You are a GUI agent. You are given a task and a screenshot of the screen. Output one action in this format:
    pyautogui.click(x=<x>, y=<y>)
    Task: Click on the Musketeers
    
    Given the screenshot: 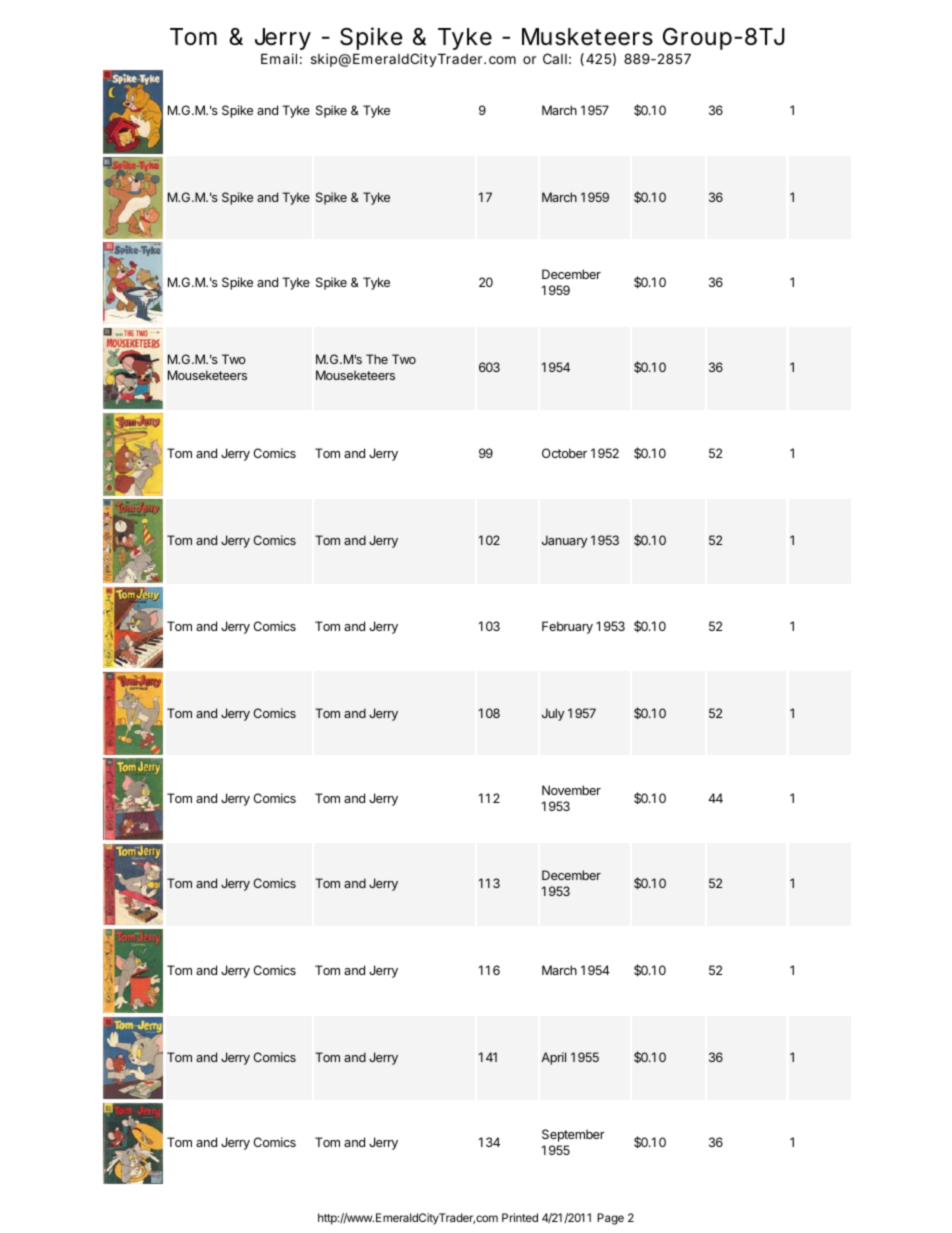 What is the action you would take?
    pyautogui.click(x=587, y=37)
